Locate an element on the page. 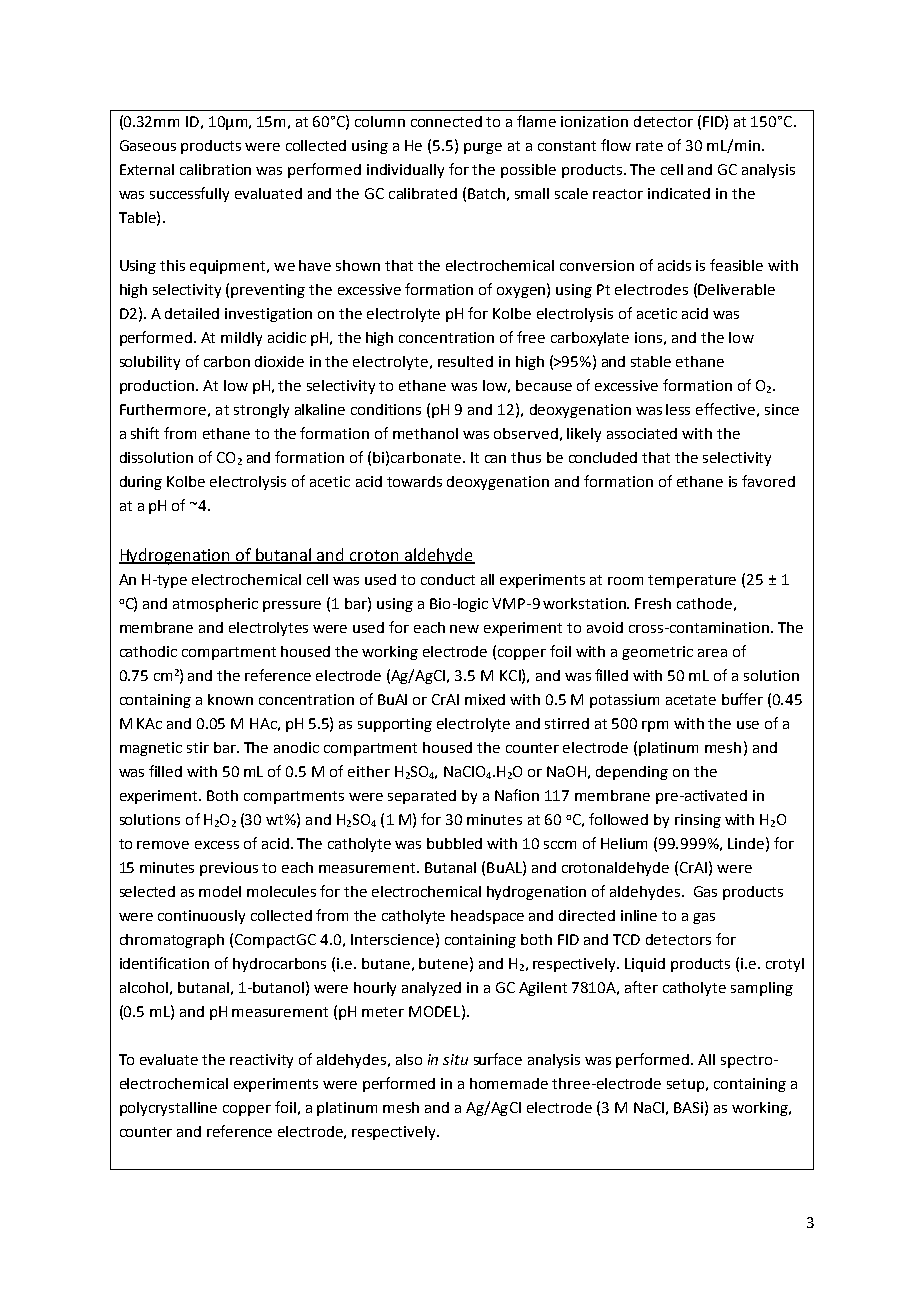  mixed is located at coordinates (485, 699).
